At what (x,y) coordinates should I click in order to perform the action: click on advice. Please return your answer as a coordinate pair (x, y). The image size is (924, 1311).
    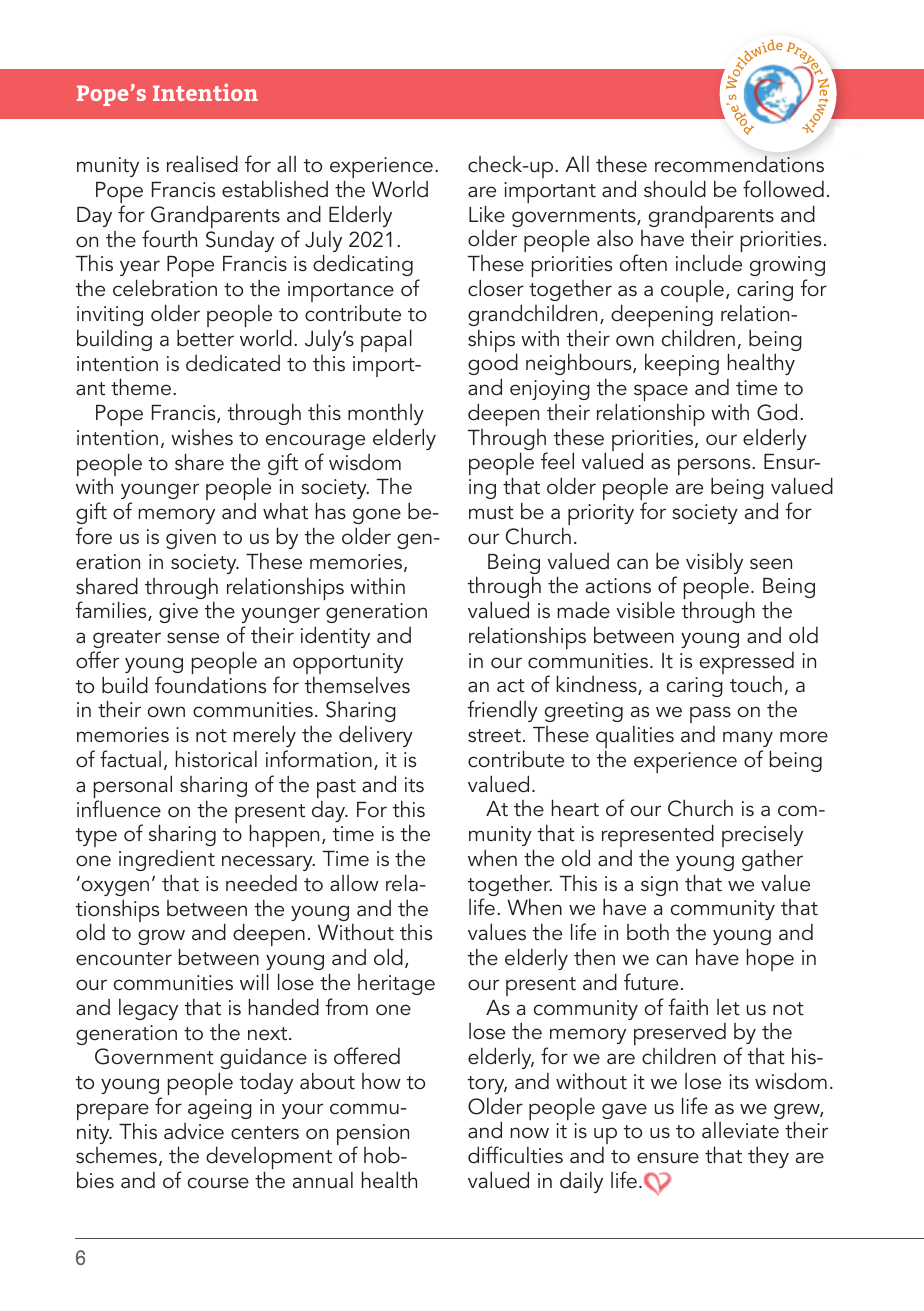
    Looking at the image, I should click on (194, 1131).
